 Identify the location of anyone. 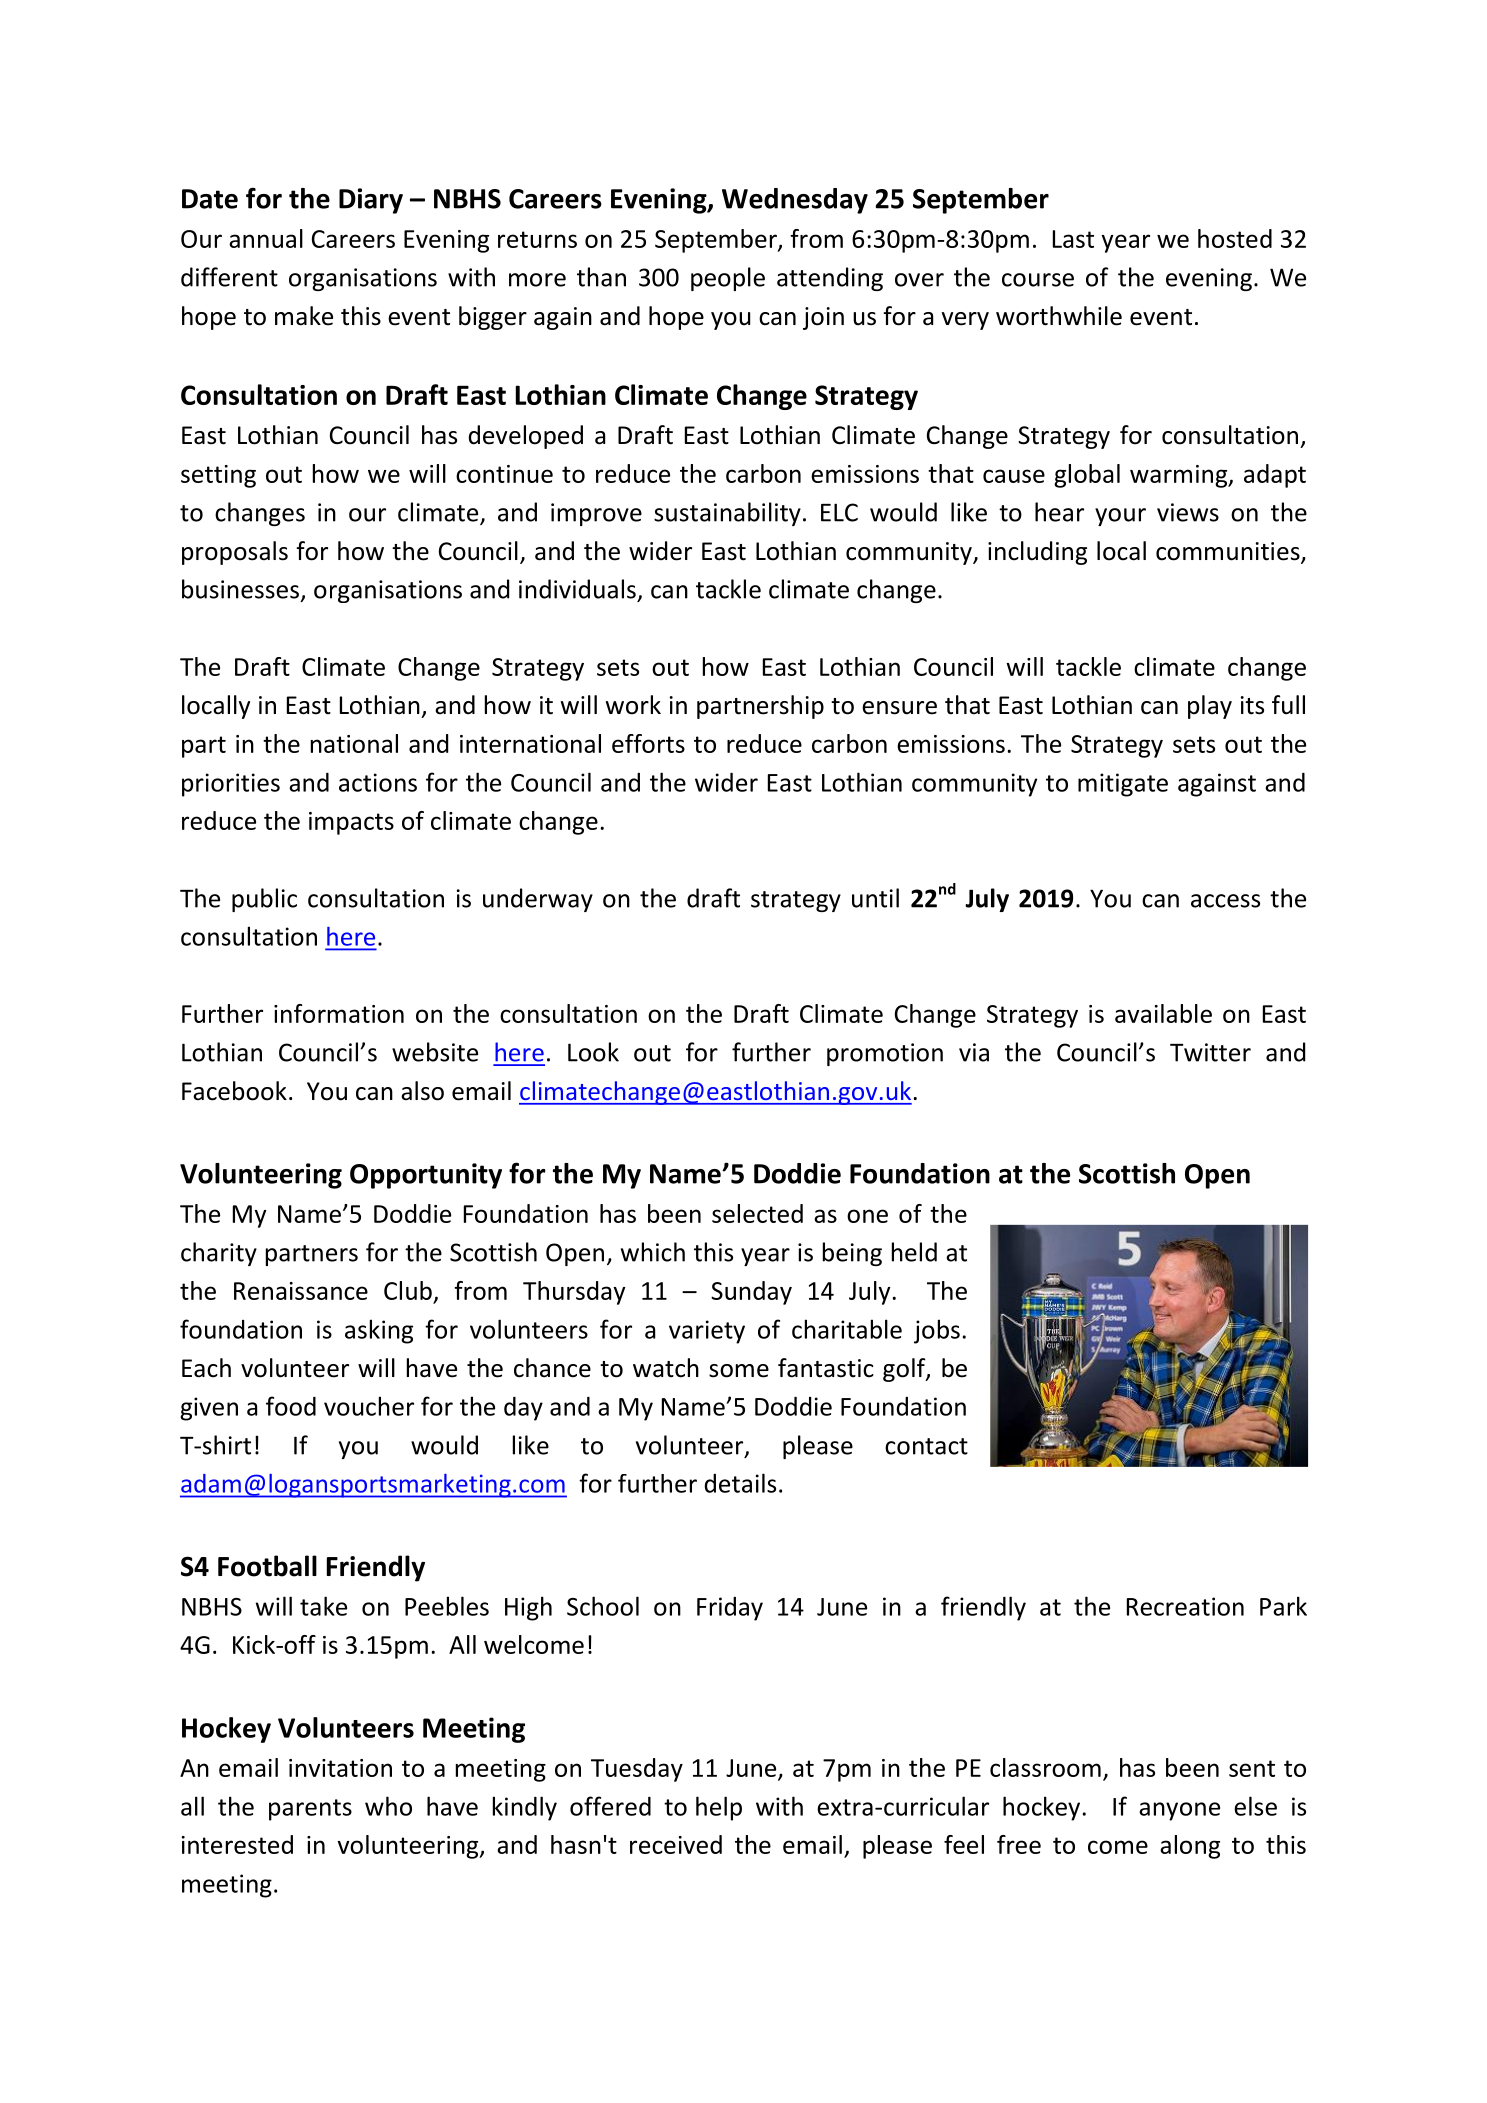
(1179, 1811).
